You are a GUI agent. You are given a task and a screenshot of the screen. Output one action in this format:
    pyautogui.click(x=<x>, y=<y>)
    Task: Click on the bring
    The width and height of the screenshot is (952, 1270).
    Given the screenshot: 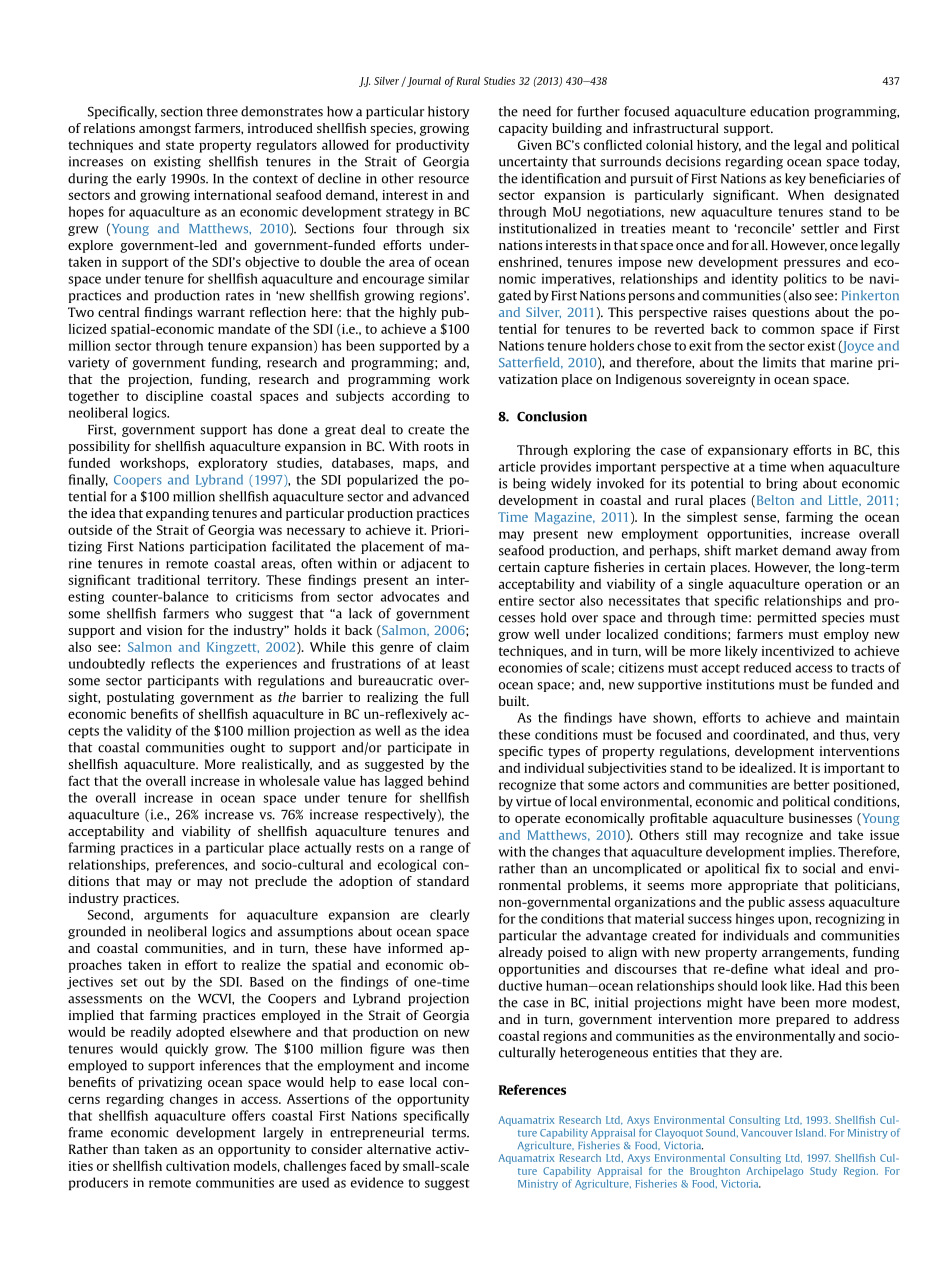 What is the action you would take?
    pyautogui.click(x=782, y=484)
